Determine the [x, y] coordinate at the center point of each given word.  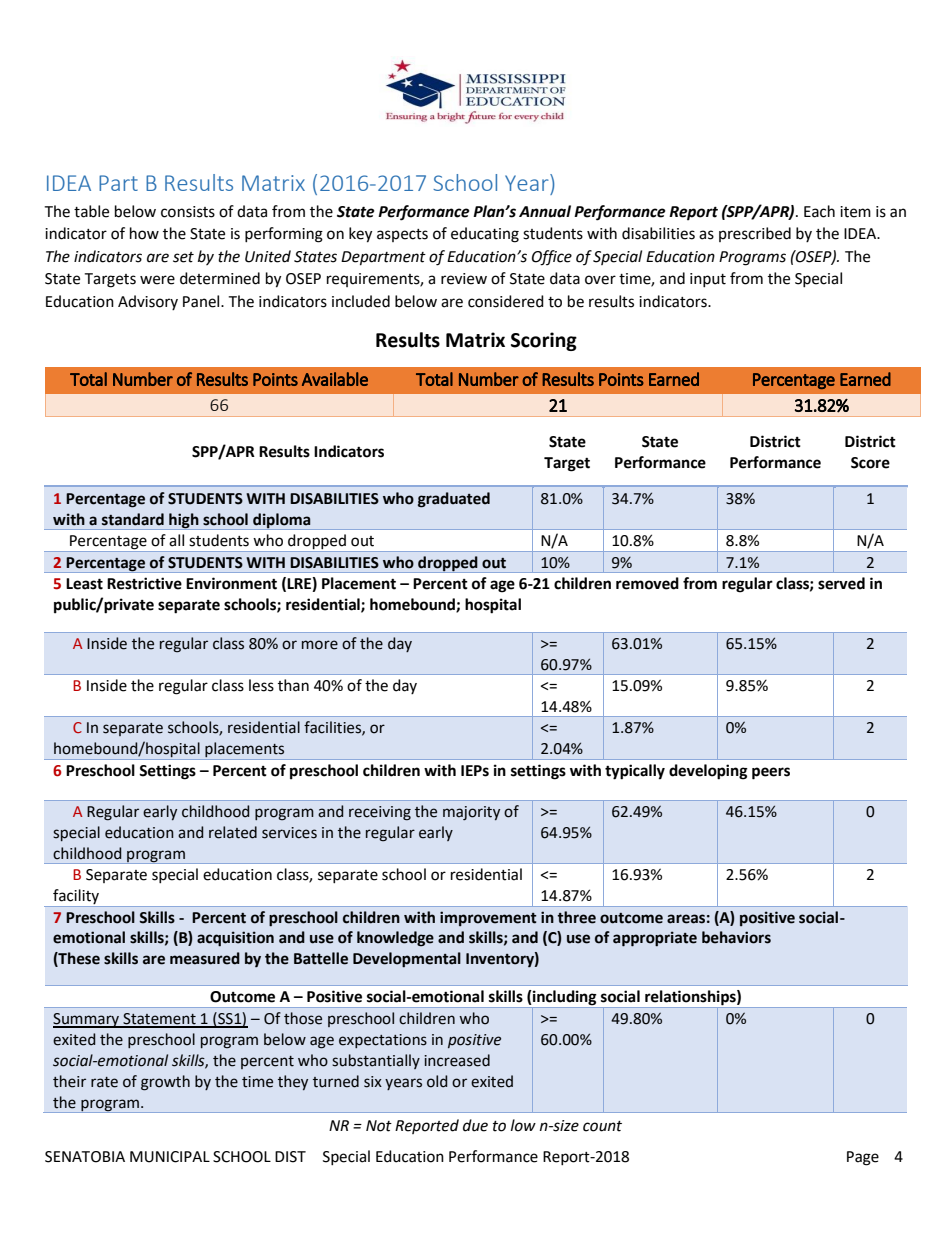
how [144, 233]
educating [485, 235]
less [261, 685]
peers [771, 773]
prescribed [755, 234]
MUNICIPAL [170, 1157]
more [320, 645]
